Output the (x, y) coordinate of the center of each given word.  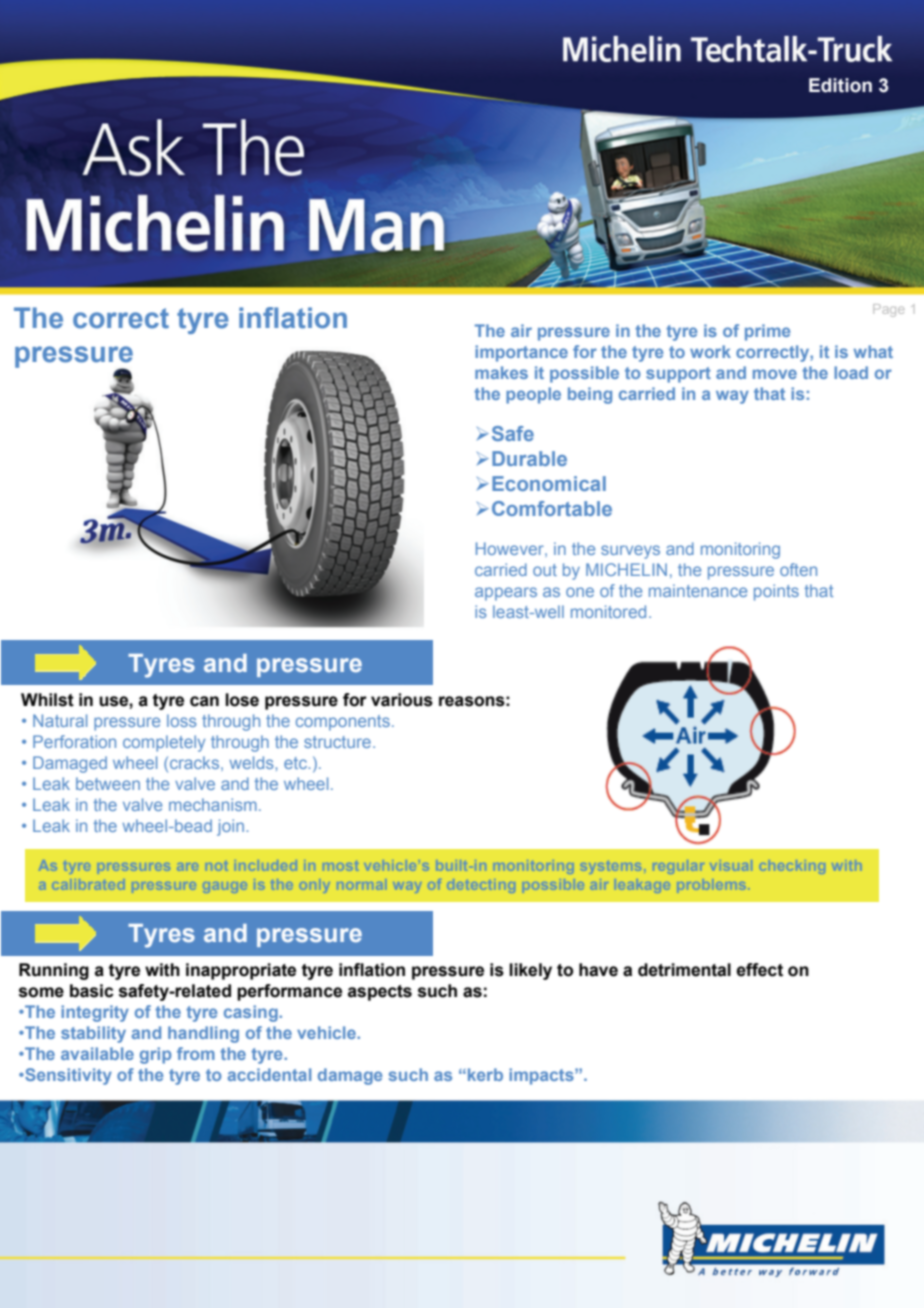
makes (501, 372)
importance (521, 353)
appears (506, 594)
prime (767, 332)
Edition (840, 85)
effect (759, 970)
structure (337, 742)
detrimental (684, 970)
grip (155, 1055)
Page (888, 310)
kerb (485, 1074)
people (533, 395)
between (108, 783)
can (204, 701)
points (776, 592)
